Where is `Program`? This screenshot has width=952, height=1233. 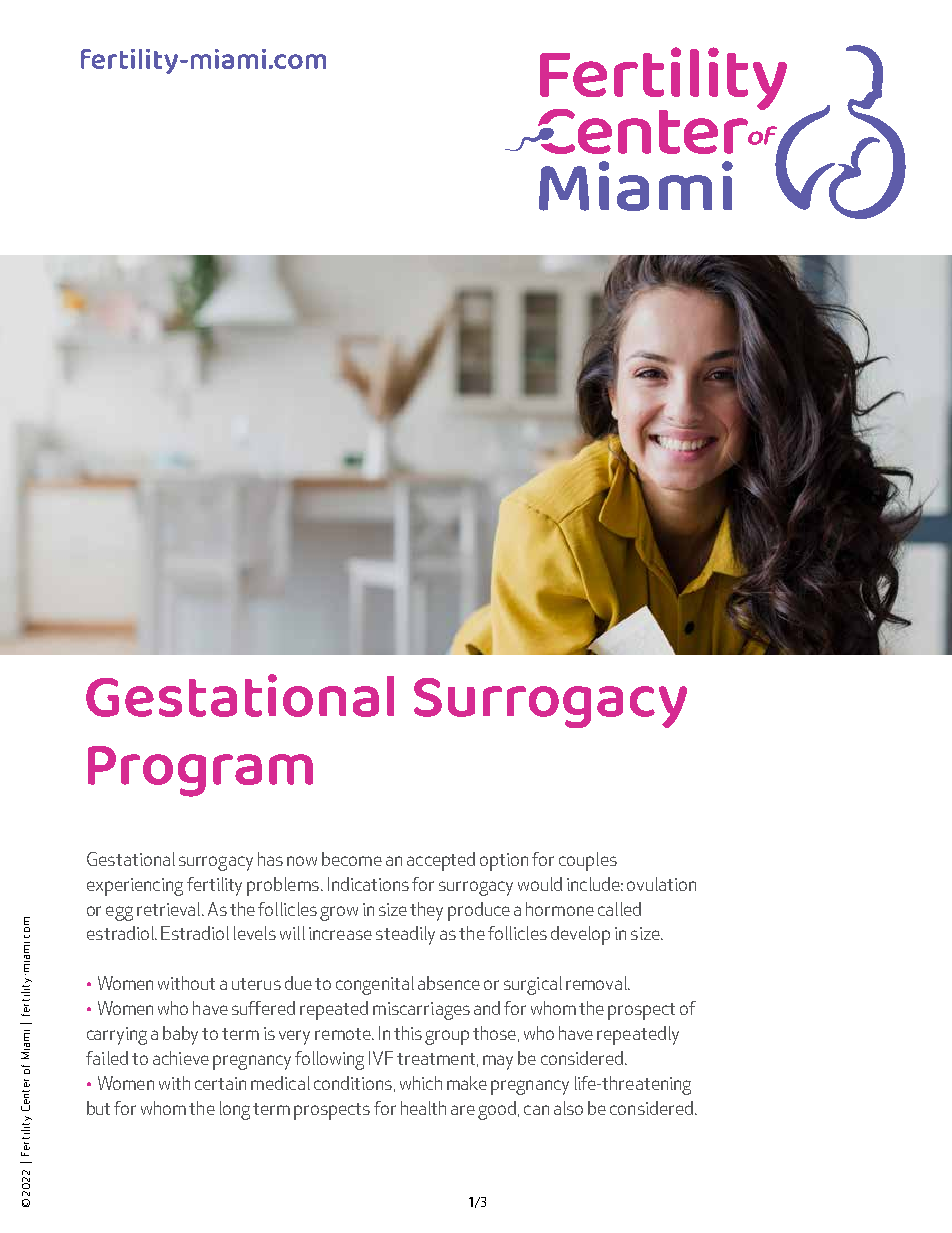
Program is located at coordinates (200, 771).
